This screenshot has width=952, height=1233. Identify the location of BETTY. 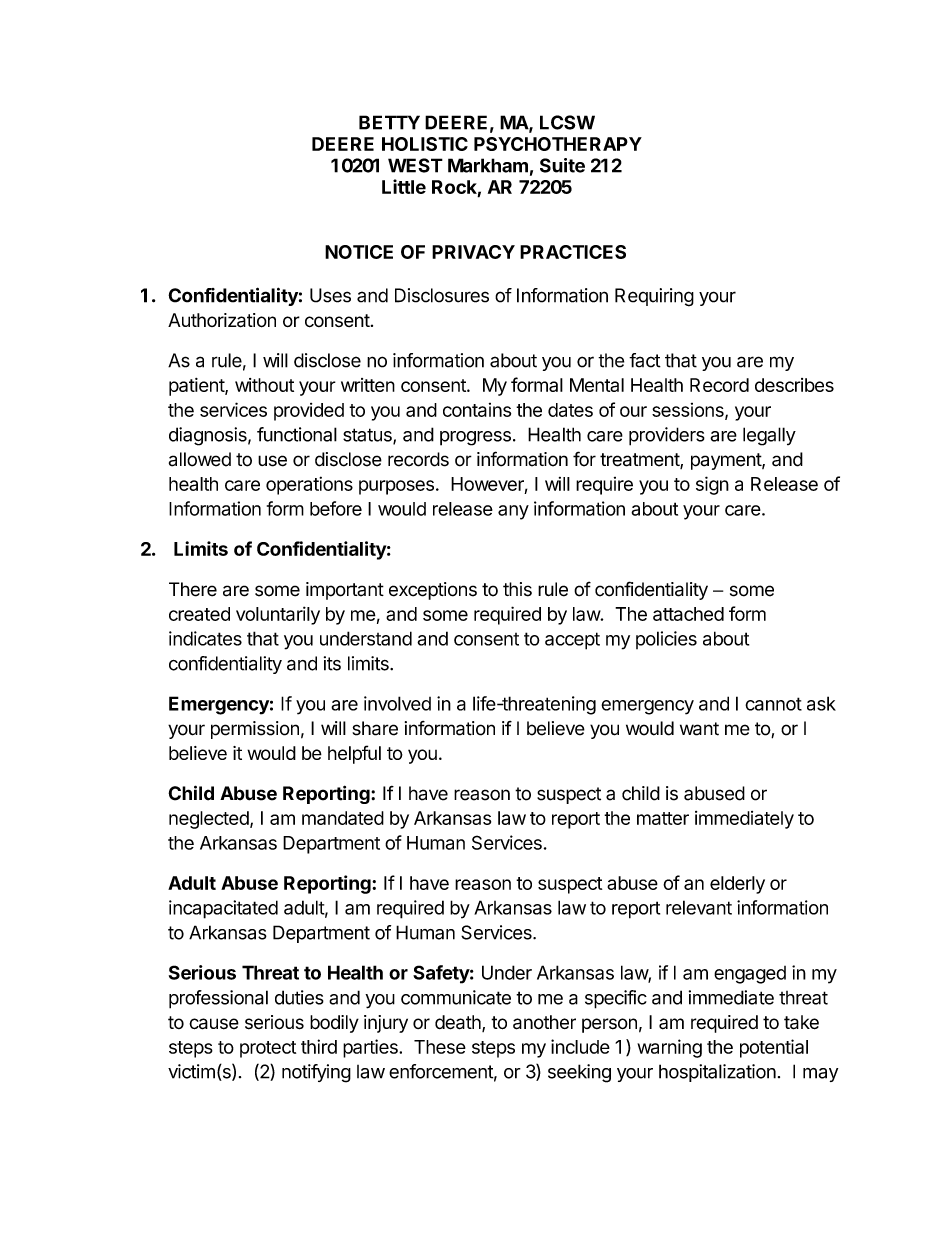
(389, 122).
